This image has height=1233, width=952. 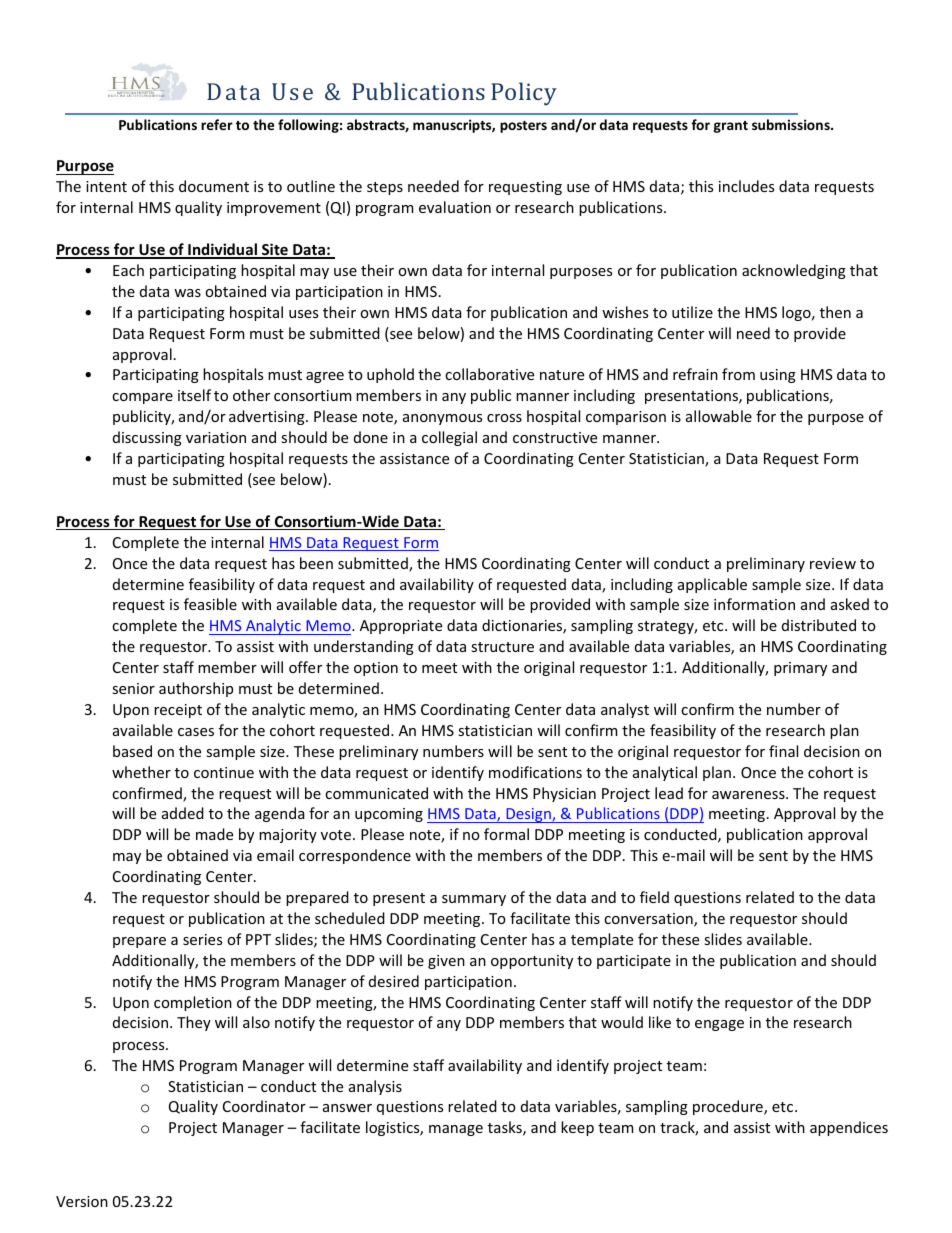 What do you see at coordinates (577, 1128) in the image?
I see `keep` at bounding box center [577, 1128].
